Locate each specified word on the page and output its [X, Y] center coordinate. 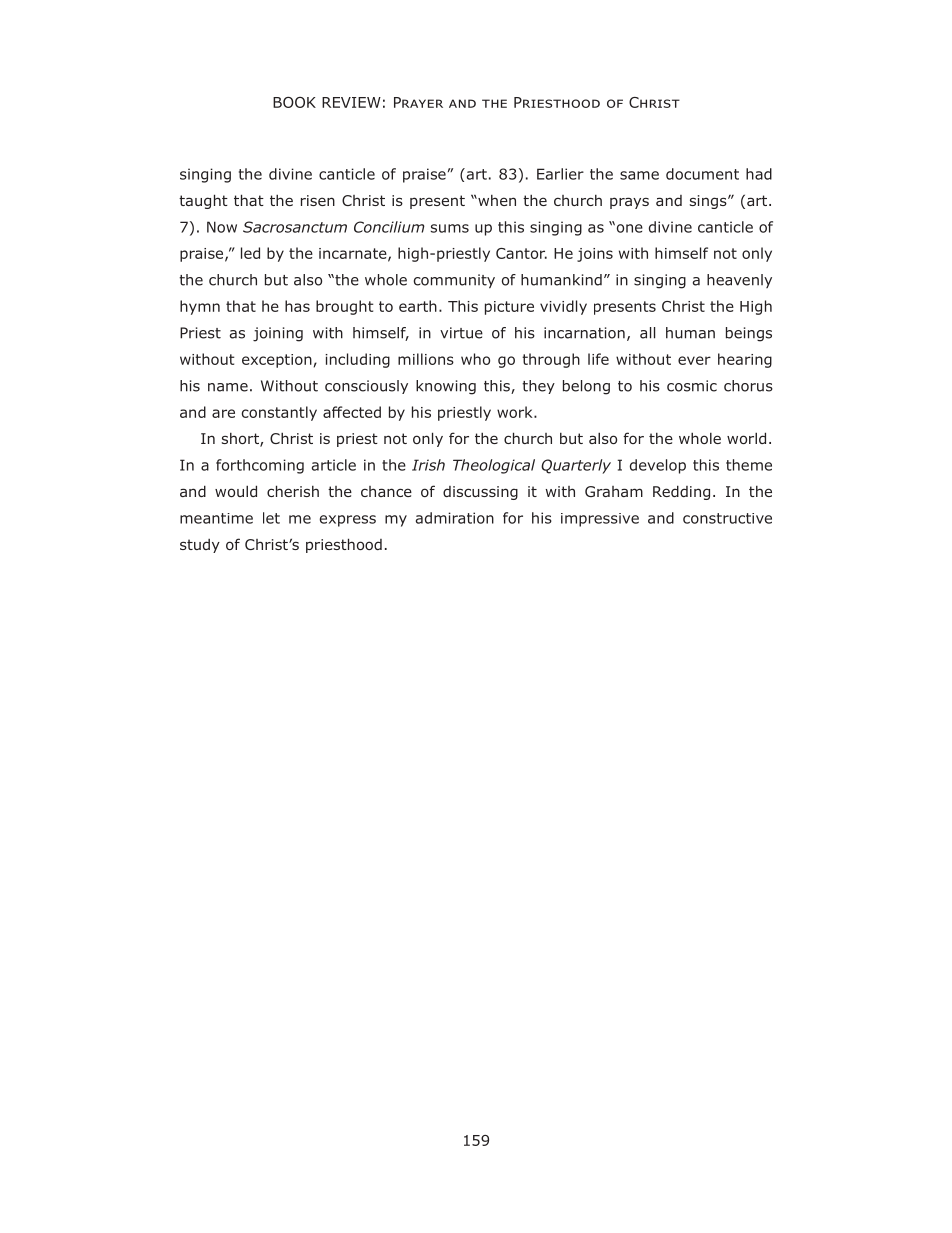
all [647, 333]
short [241, 440]
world [746, 438]
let [271, 518]
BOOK [294, 102]
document [702, 174]
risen [318, 200]
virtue [461, 333]
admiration [455, 518]
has [297, 306]
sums [450, 228]
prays [629, 203]
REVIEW [351, 102]
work [516, 412]
